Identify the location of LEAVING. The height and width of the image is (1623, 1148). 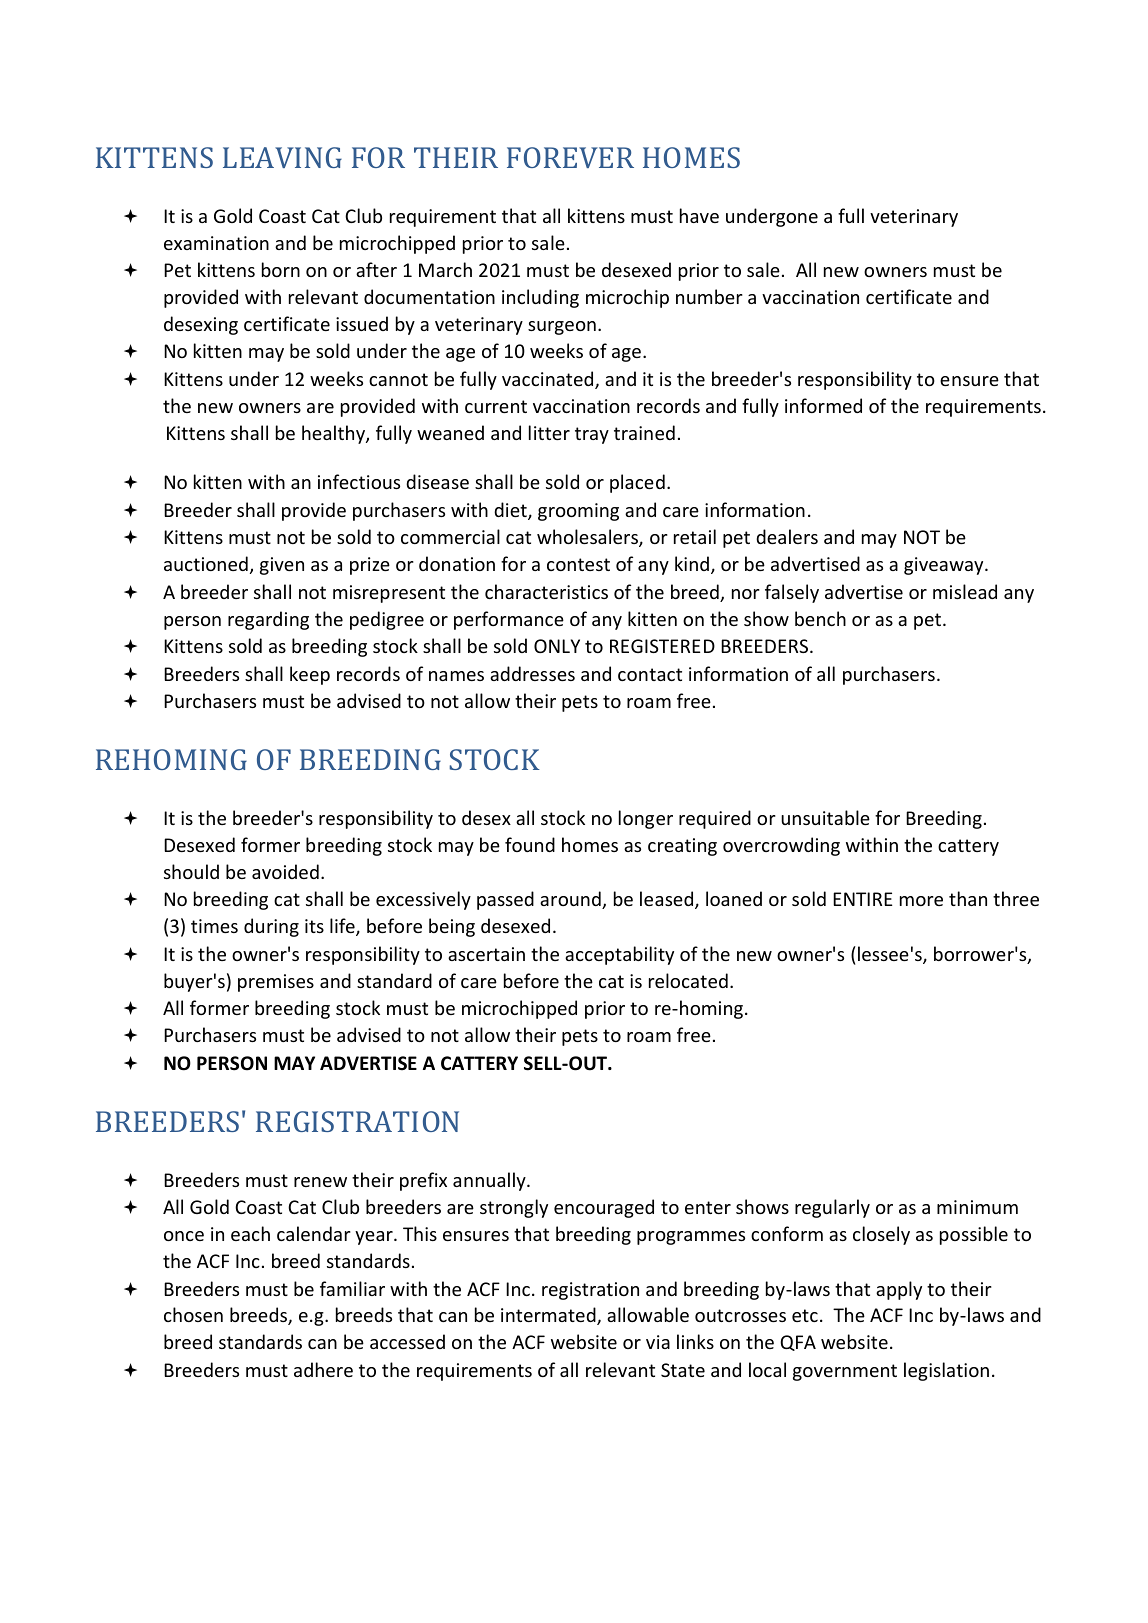
(282, 157).
